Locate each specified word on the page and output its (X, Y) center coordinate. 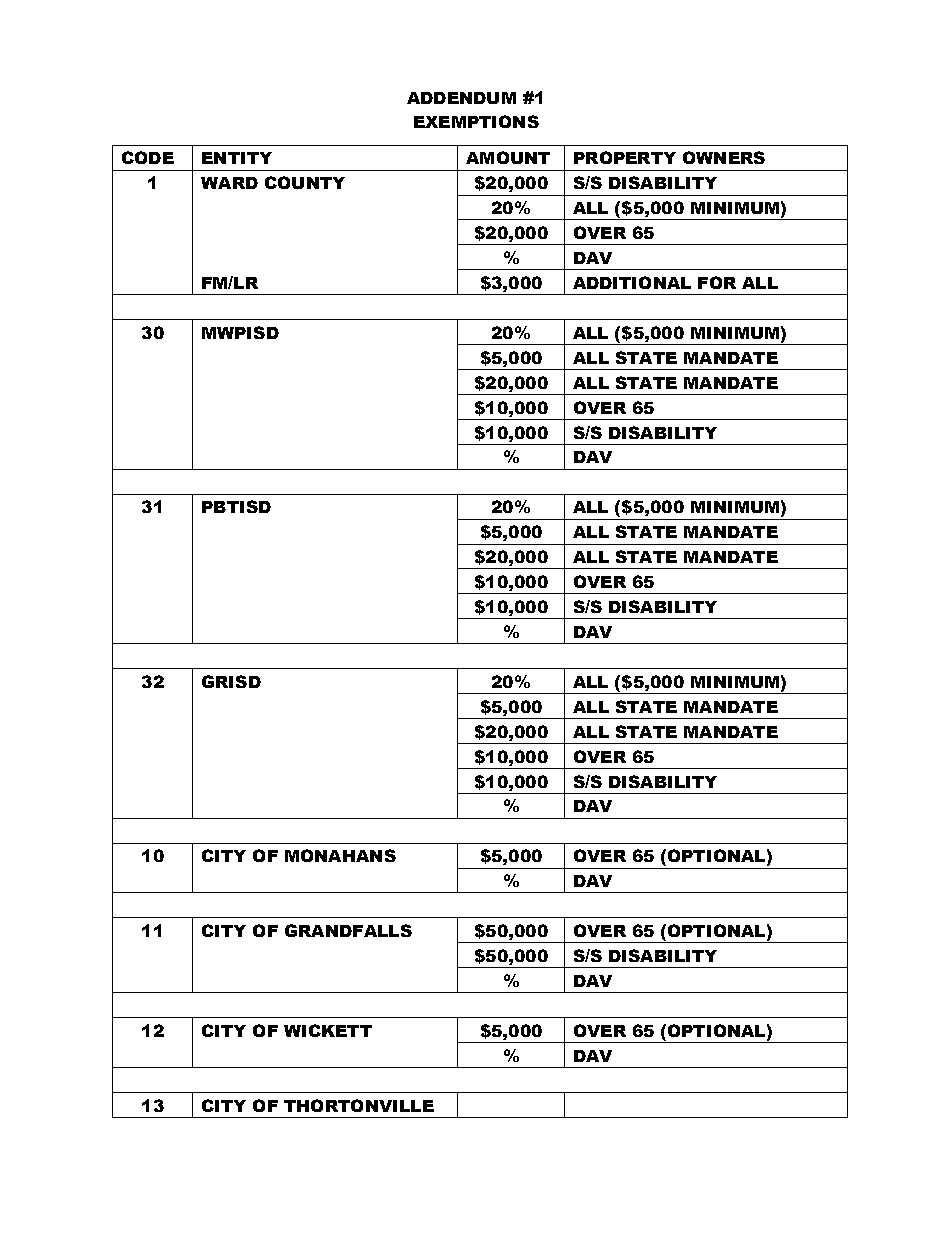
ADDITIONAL (632, 282)
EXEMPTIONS (476, 121)
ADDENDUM (461, 98)
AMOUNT (508, 157)
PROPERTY (625, 157)
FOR (717, 282)
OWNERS (724, 157)
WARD (229, 183)
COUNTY (305, 182)
